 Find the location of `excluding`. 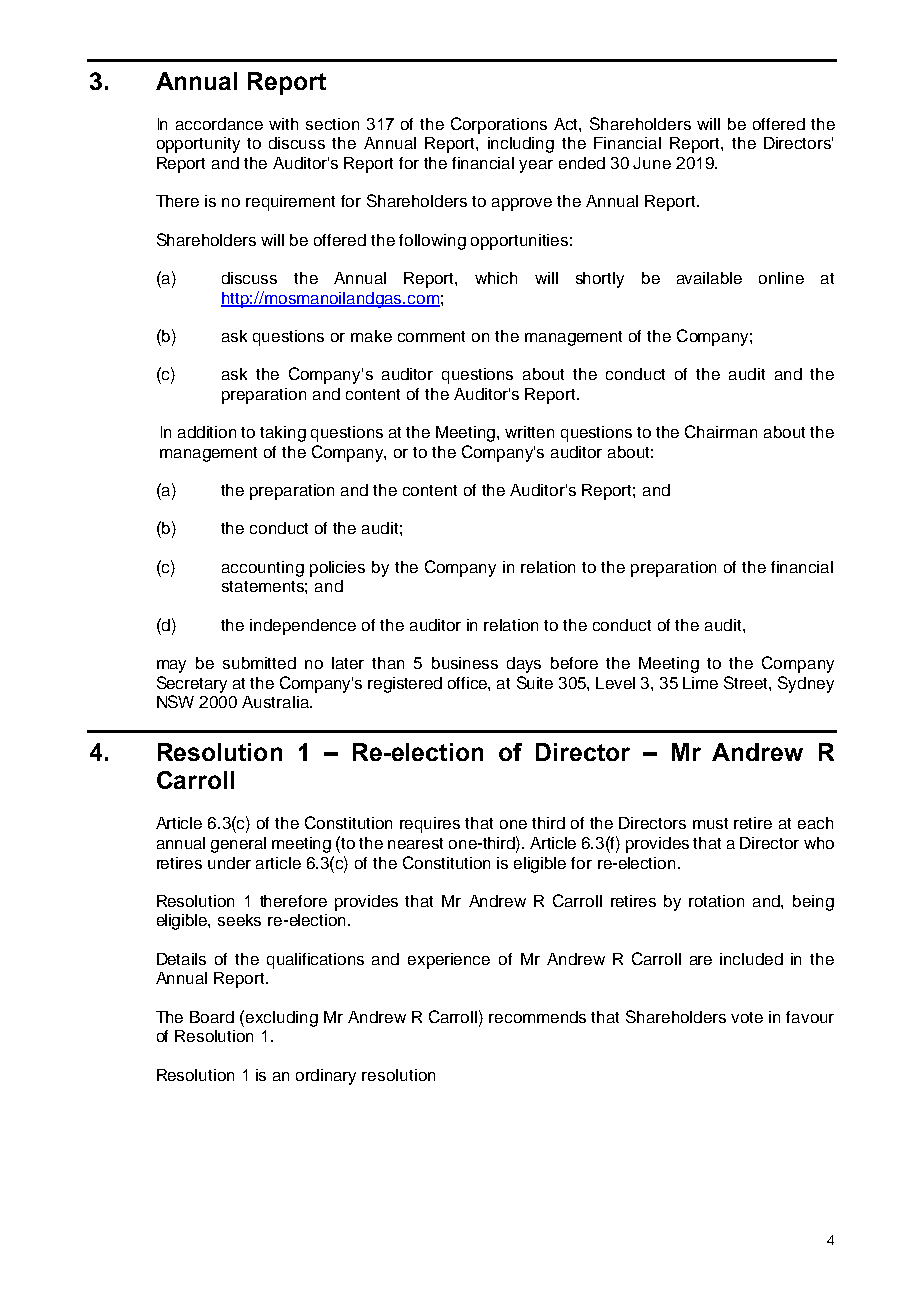

excluding is located at coordinates (282, 1019).
